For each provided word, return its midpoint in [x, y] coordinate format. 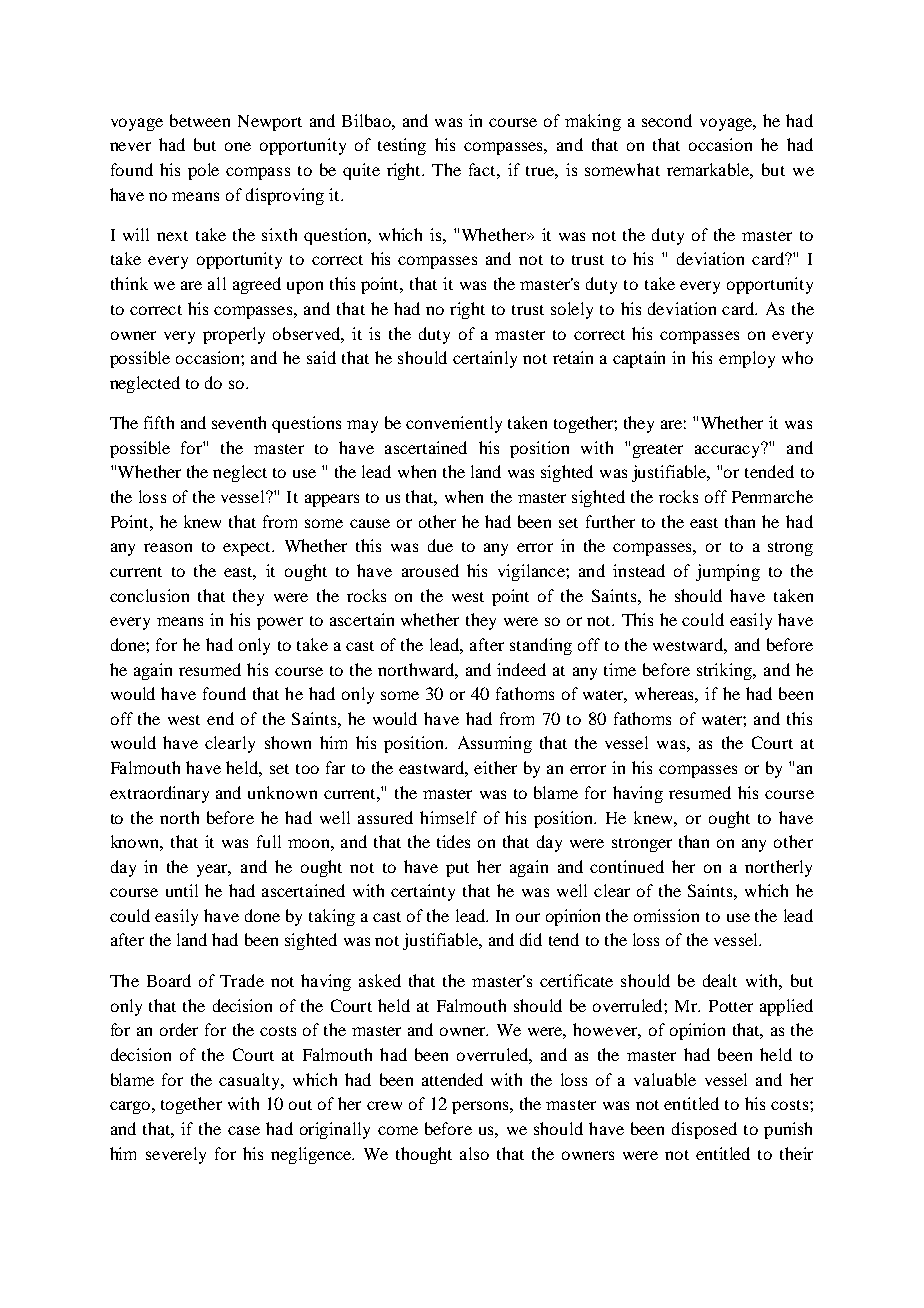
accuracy [728, 450]
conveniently [454, 424]
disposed [704, 1130]
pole [203, 171]
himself [448, 817]
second [667, 120]
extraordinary [159, 794]
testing [402, 146]
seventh [239, 422]
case [244, 1130]
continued [627, 866]
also [474, 1153]
